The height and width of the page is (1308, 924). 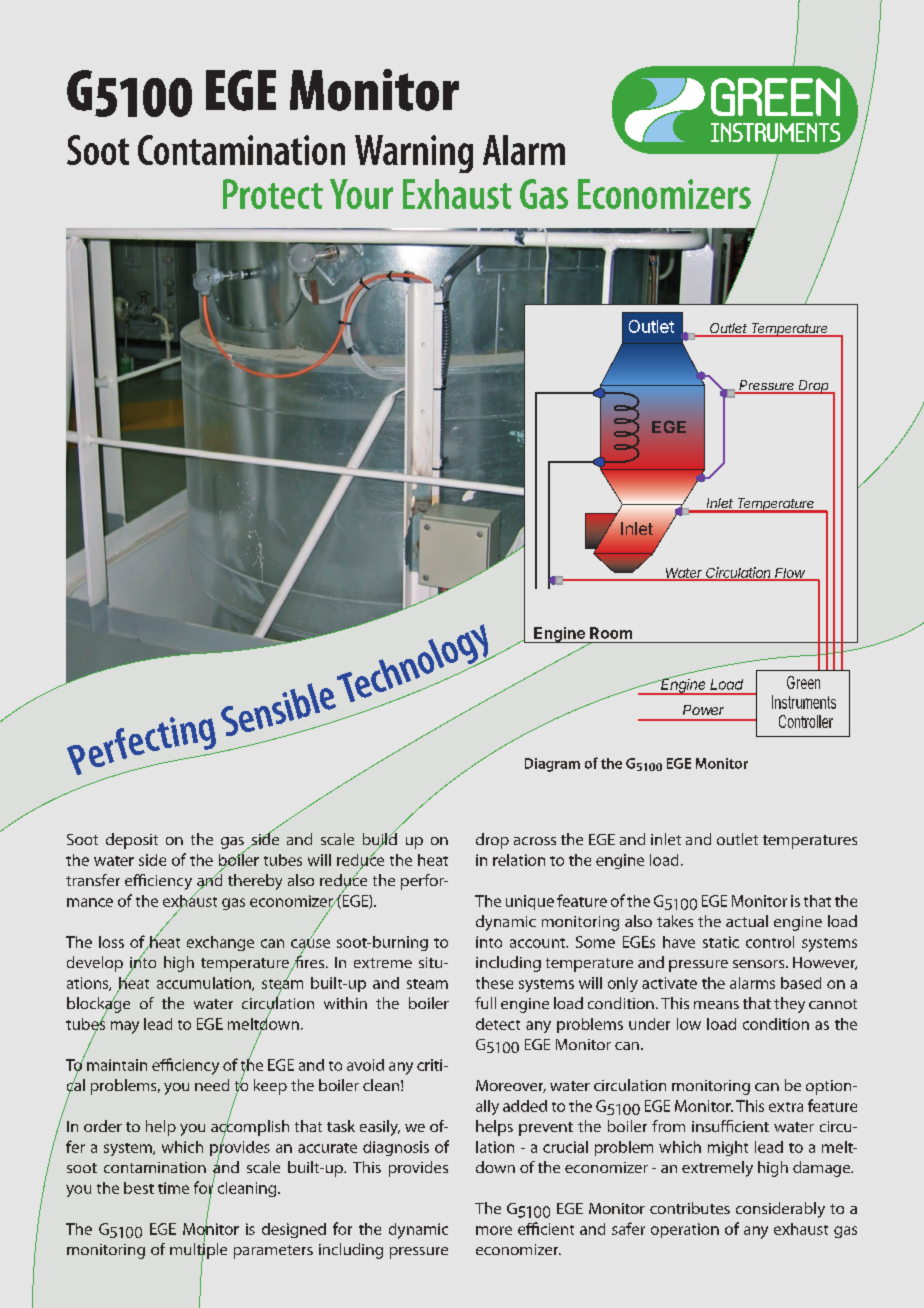 I want to click on deposit, so click(x=132, y=841).
